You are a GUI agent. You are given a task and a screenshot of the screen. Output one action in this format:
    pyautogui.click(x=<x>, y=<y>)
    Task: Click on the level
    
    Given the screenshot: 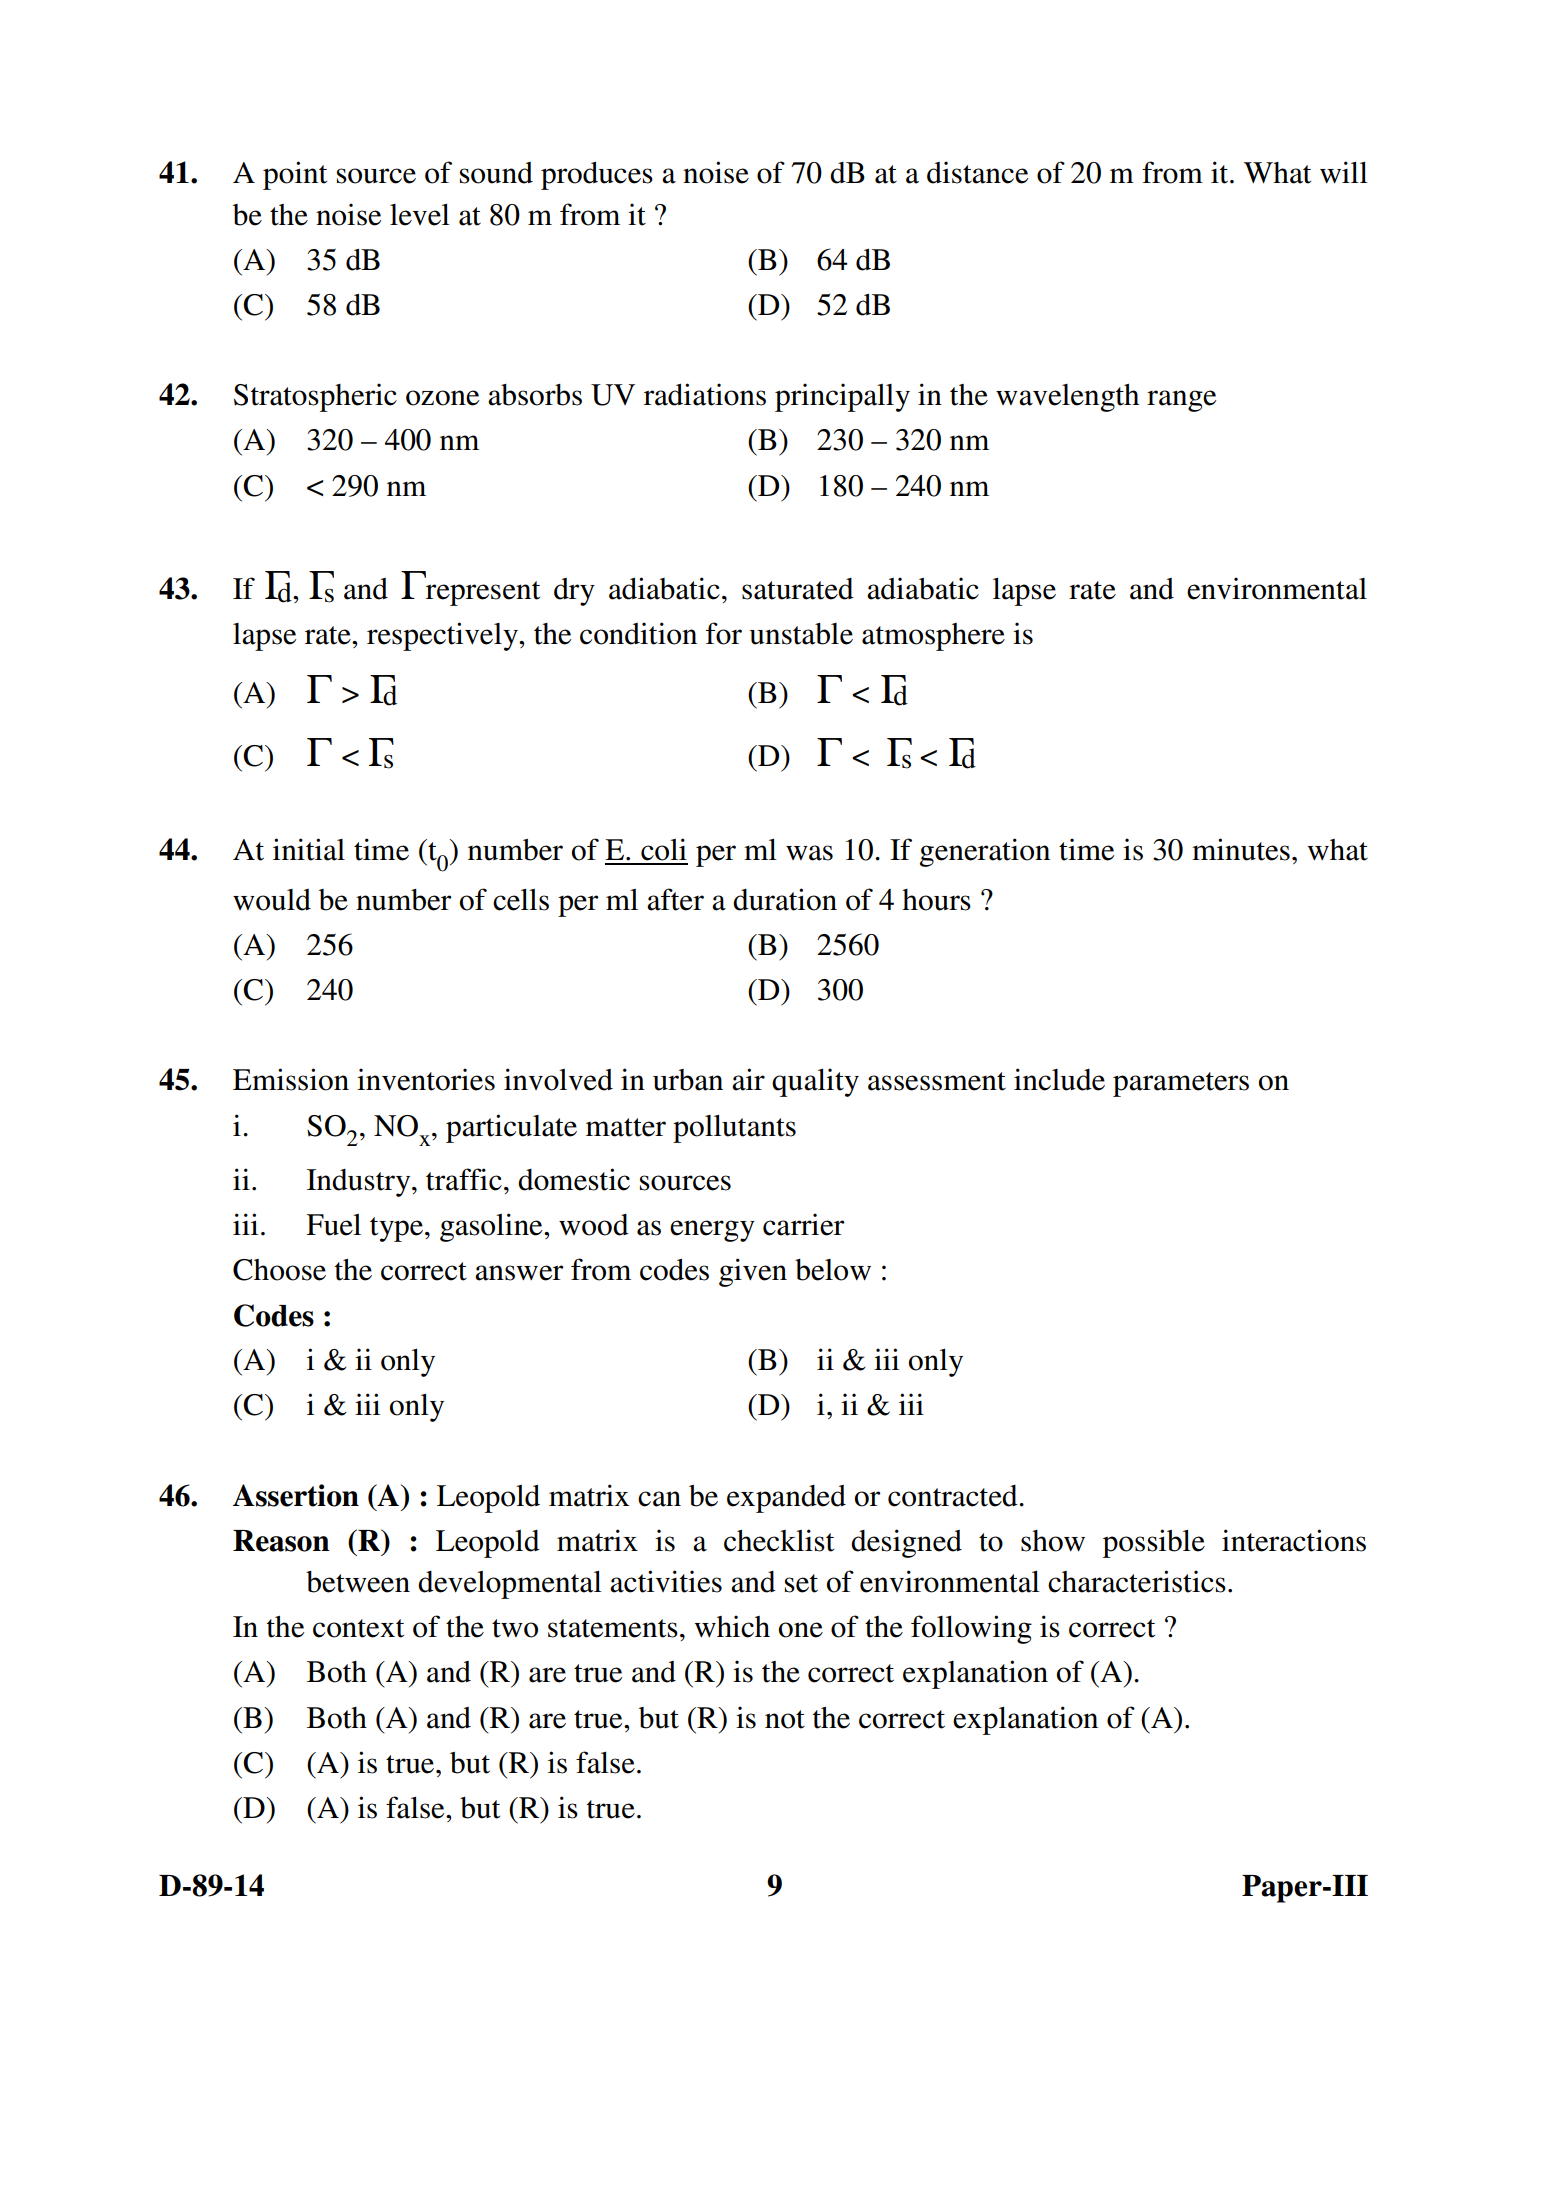 What is the action you would take?
    pyautogui.click(x=420, y=215)
